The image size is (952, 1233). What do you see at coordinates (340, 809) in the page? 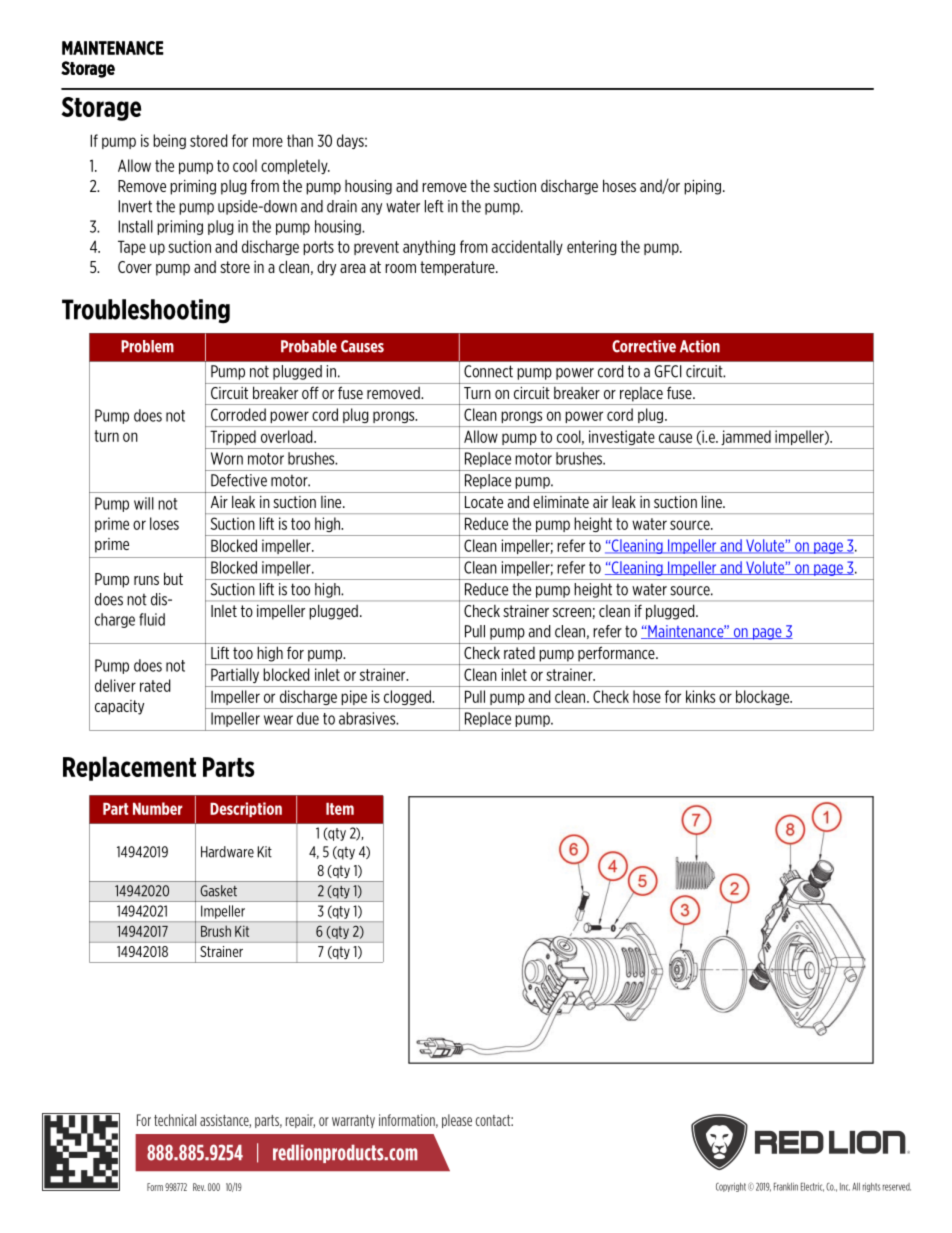
I see `Item` at bounding box center [340, 809].
